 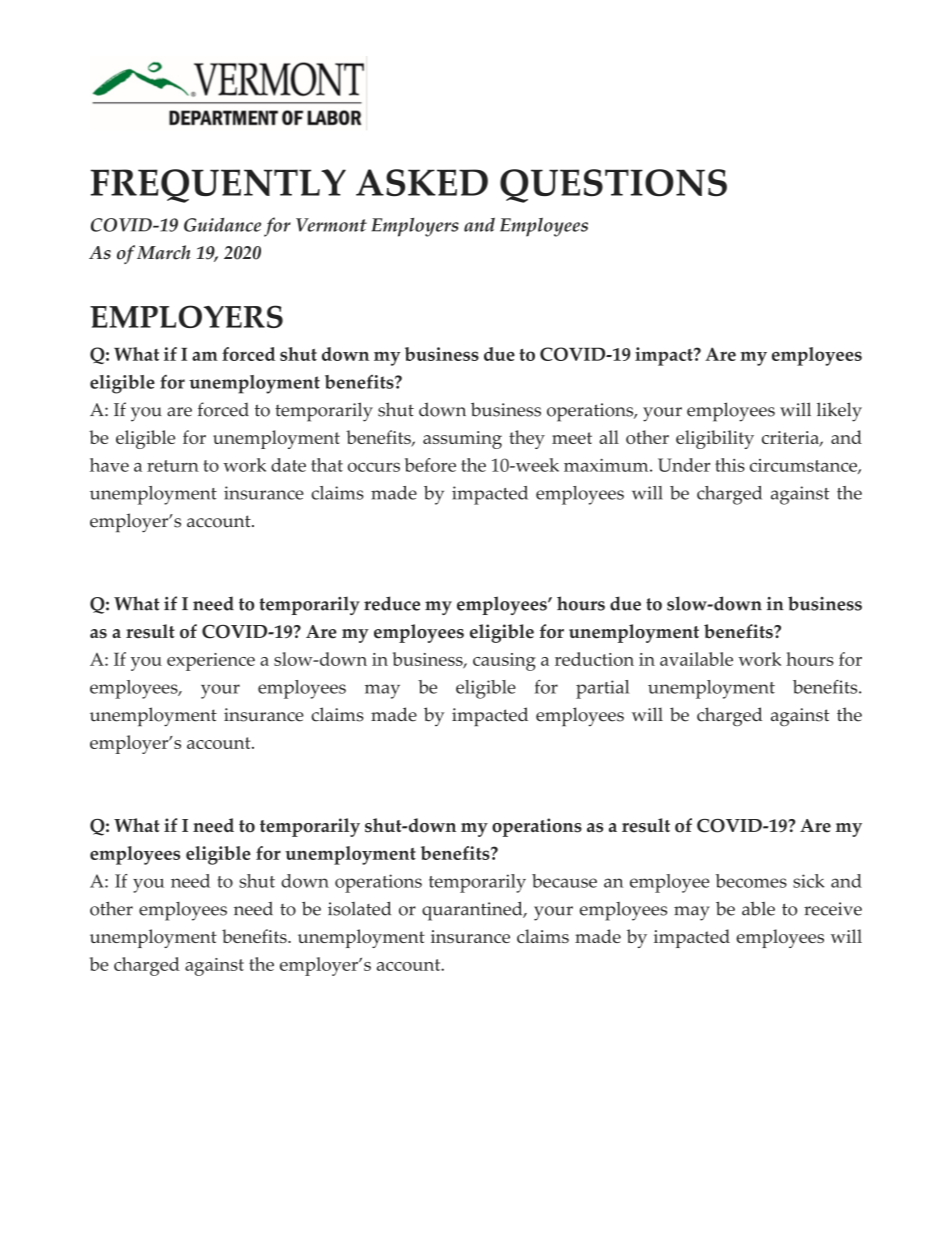 What do you see at coordinates (422, 183) in the screenshot?
I see `ASKED` at bounding box center [422, 183].
